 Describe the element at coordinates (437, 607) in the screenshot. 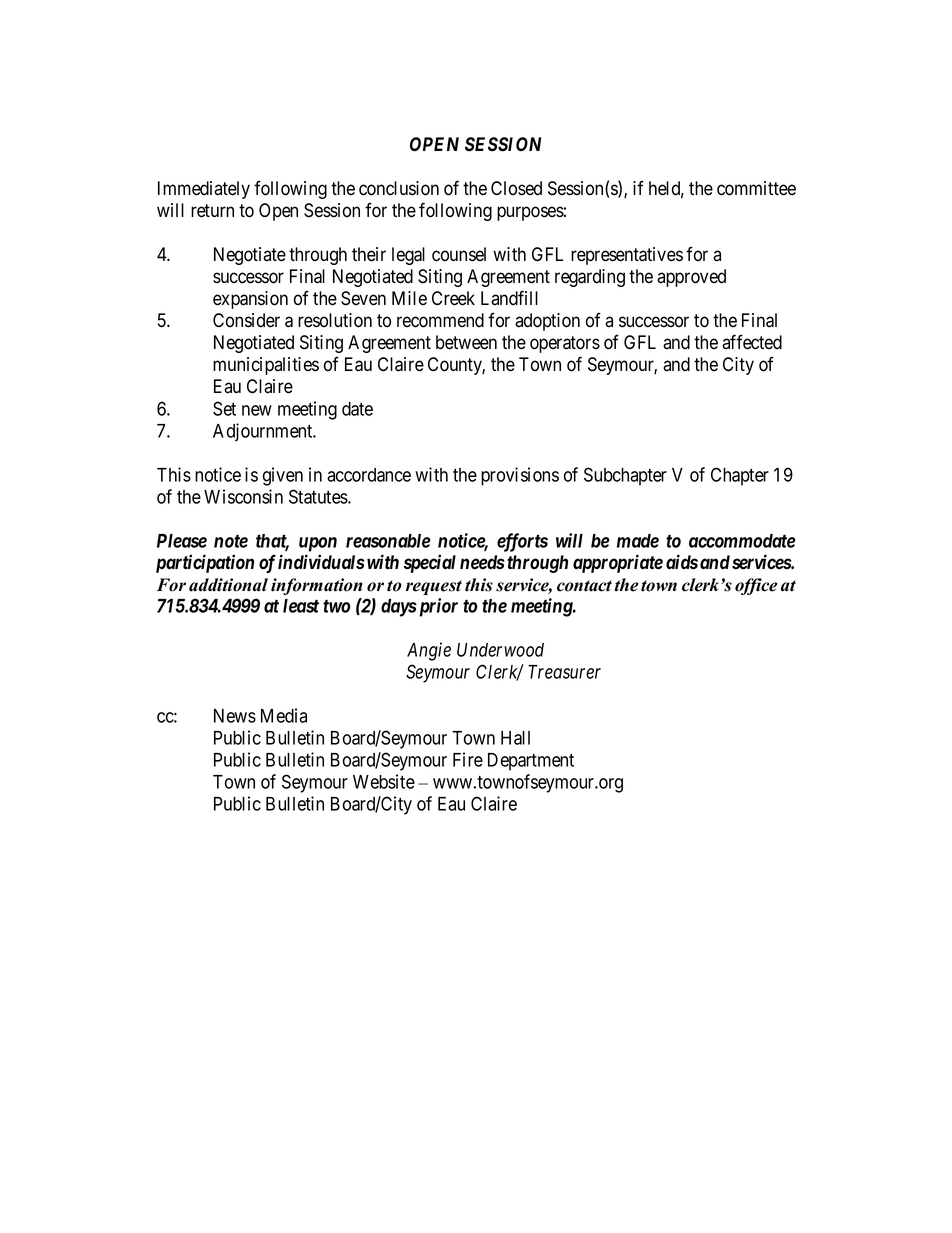

I see `prior` at that location.
